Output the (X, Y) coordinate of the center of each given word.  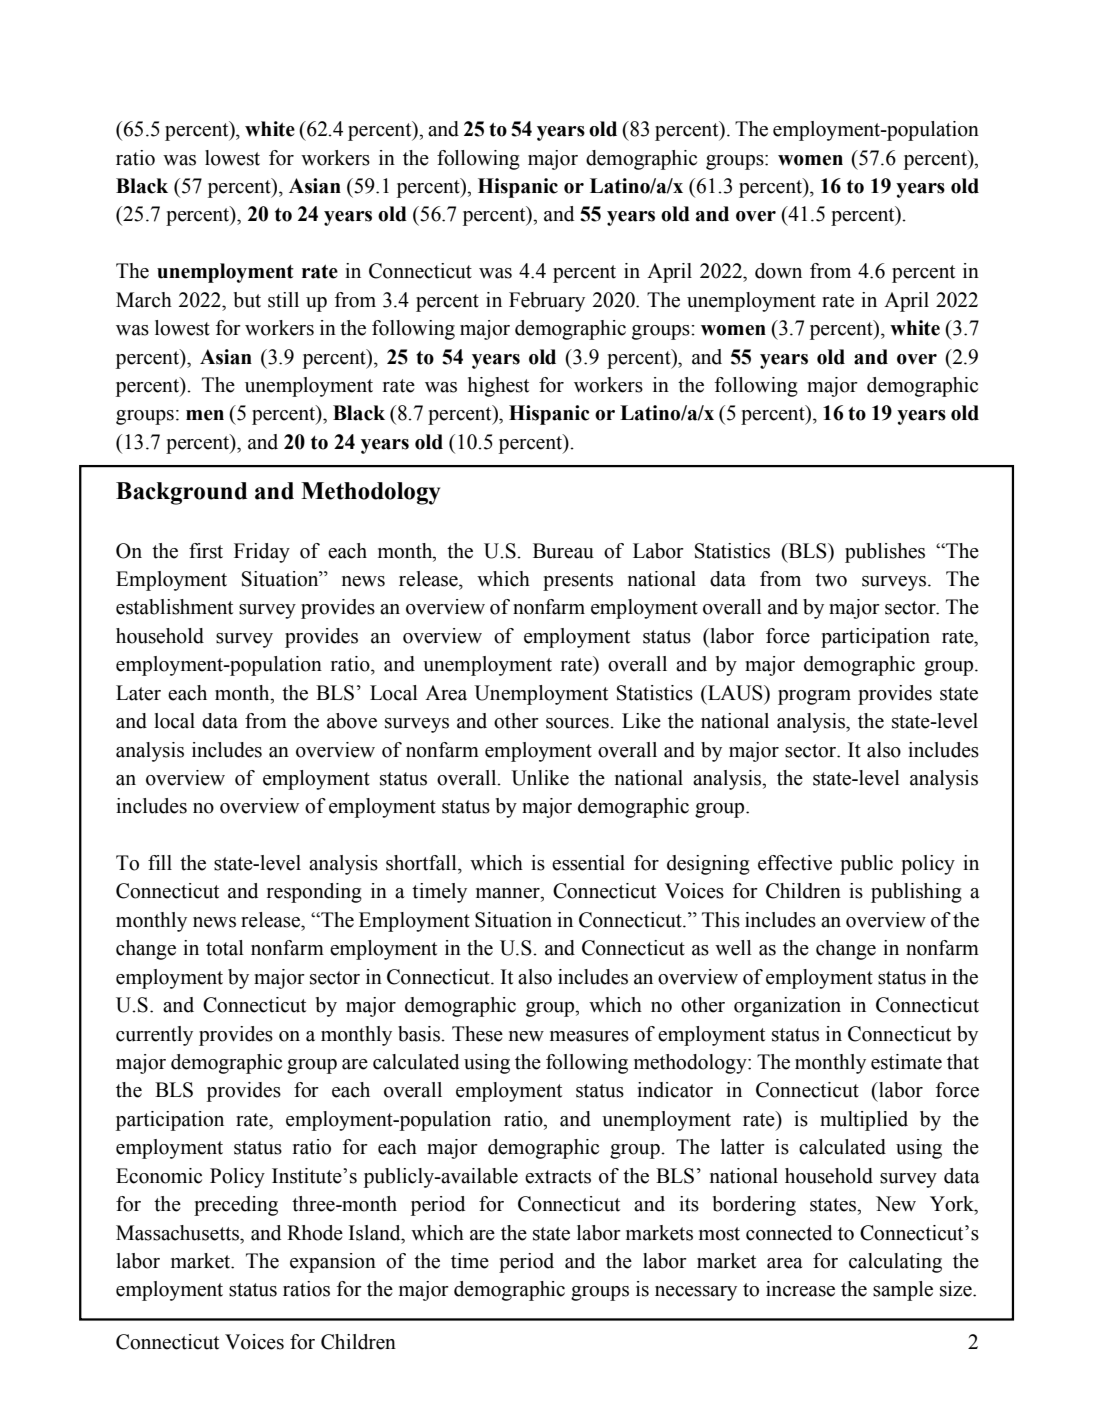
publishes (885, 553)
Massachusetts (179, 1233)
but (247, 300)
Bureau (563, 551)
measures (589, 1036)
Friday (262, 553)
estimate (906, 1062)
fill (160, 862)
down (778, 271)
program (814, 697)
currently (154, 1036)
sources (578, 723)
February (547, 302)
